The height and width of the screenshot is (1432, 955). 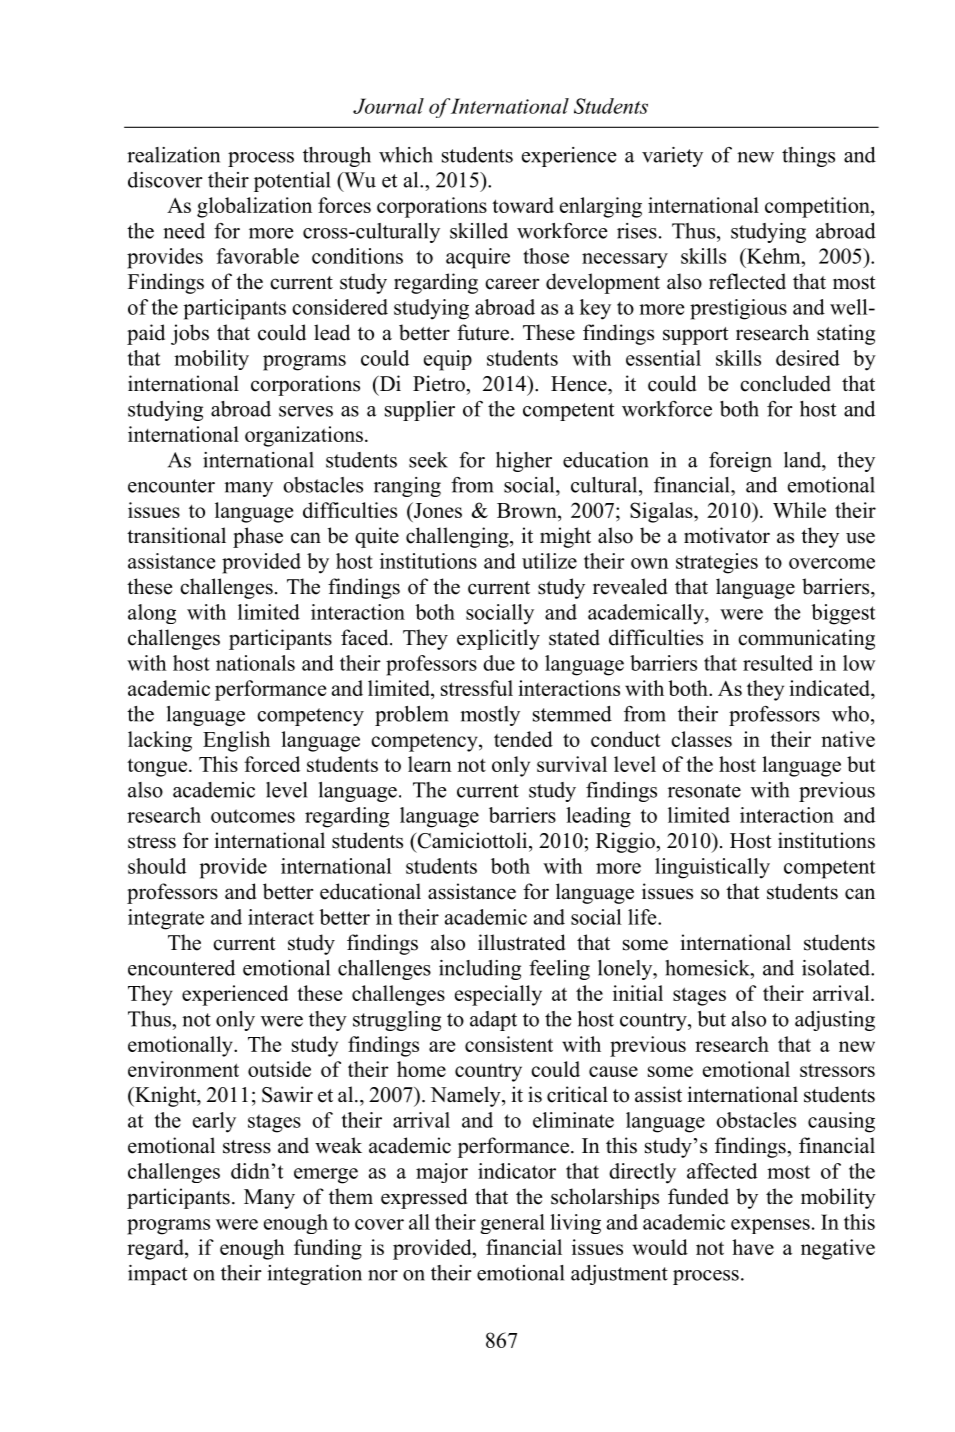 What do you see at coordinates (253, 816) in the screenshot?
I see `outcomes` at bounding box center [253, 816].
